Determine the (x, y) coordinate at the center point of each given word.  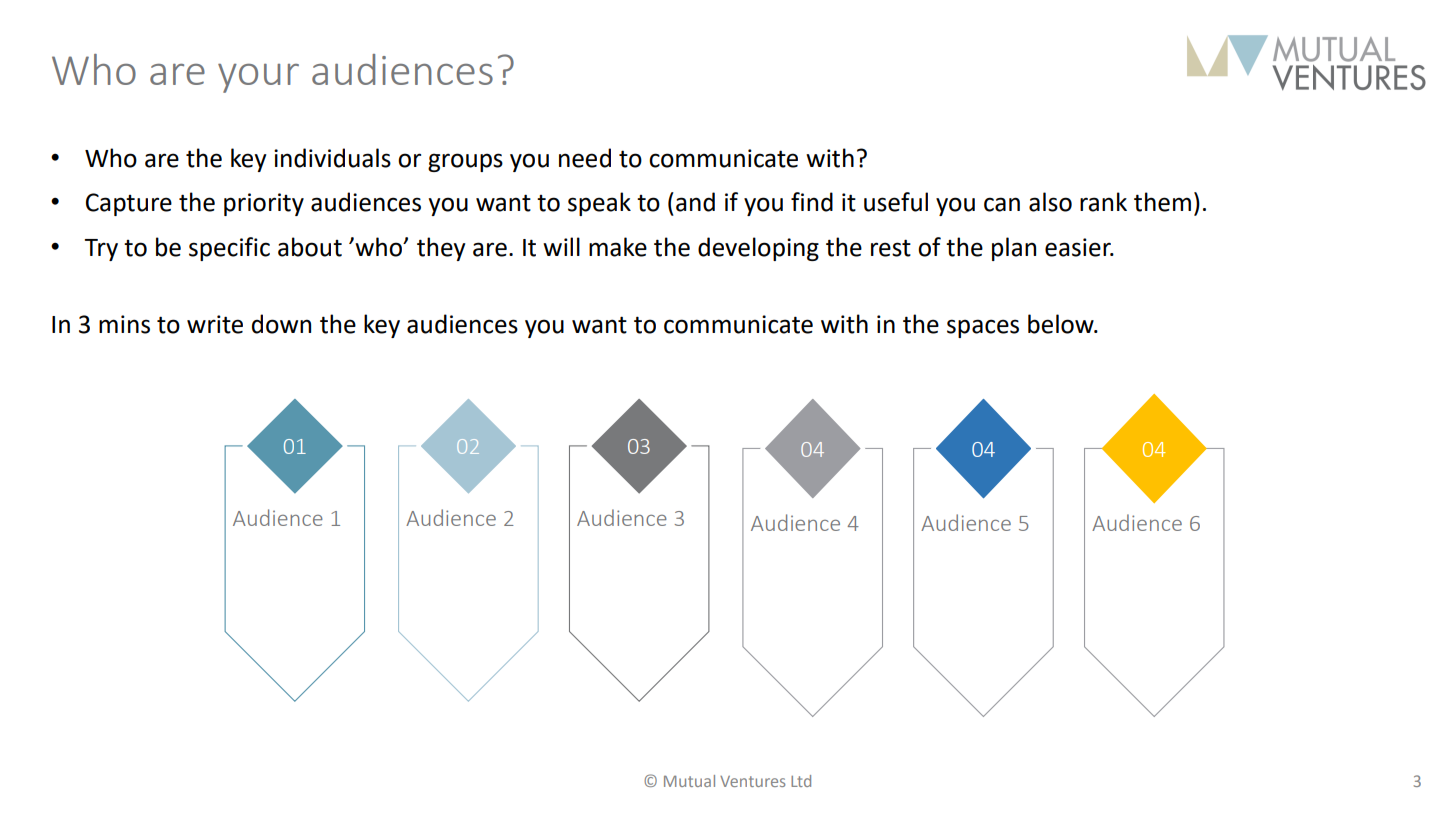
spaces (983, 328)
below (1062, 324)
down (281, 324)
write (215, 324)
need (585, 158)
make (618, 247)
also (1050, 202)
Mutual (689, 781)
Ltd (801, 781)
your (258, 78)
